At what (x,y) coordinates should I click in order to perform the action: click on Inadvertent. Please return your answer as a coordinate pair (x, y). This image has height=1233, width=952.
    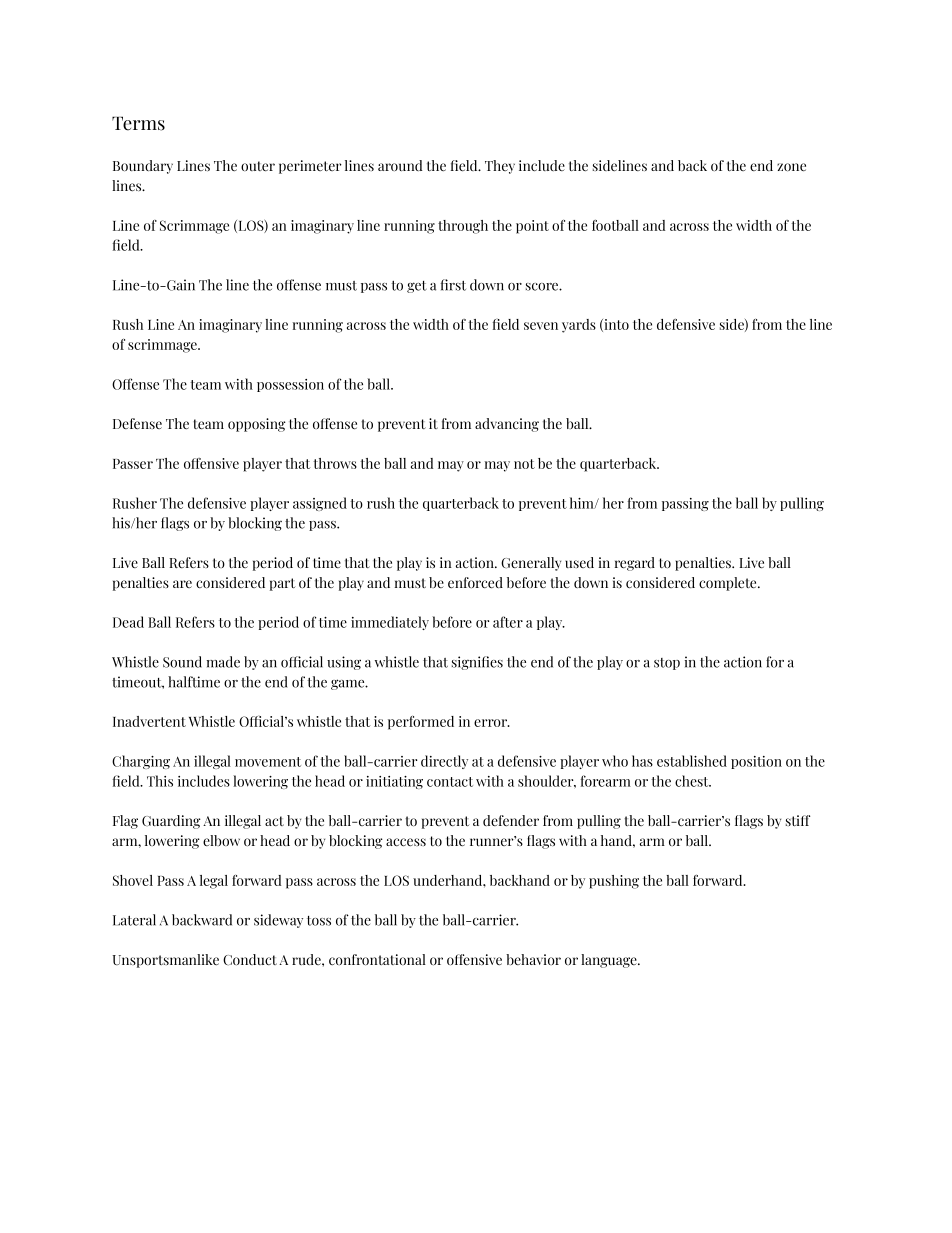
    Looking at the image, I should click on (149, 721).
